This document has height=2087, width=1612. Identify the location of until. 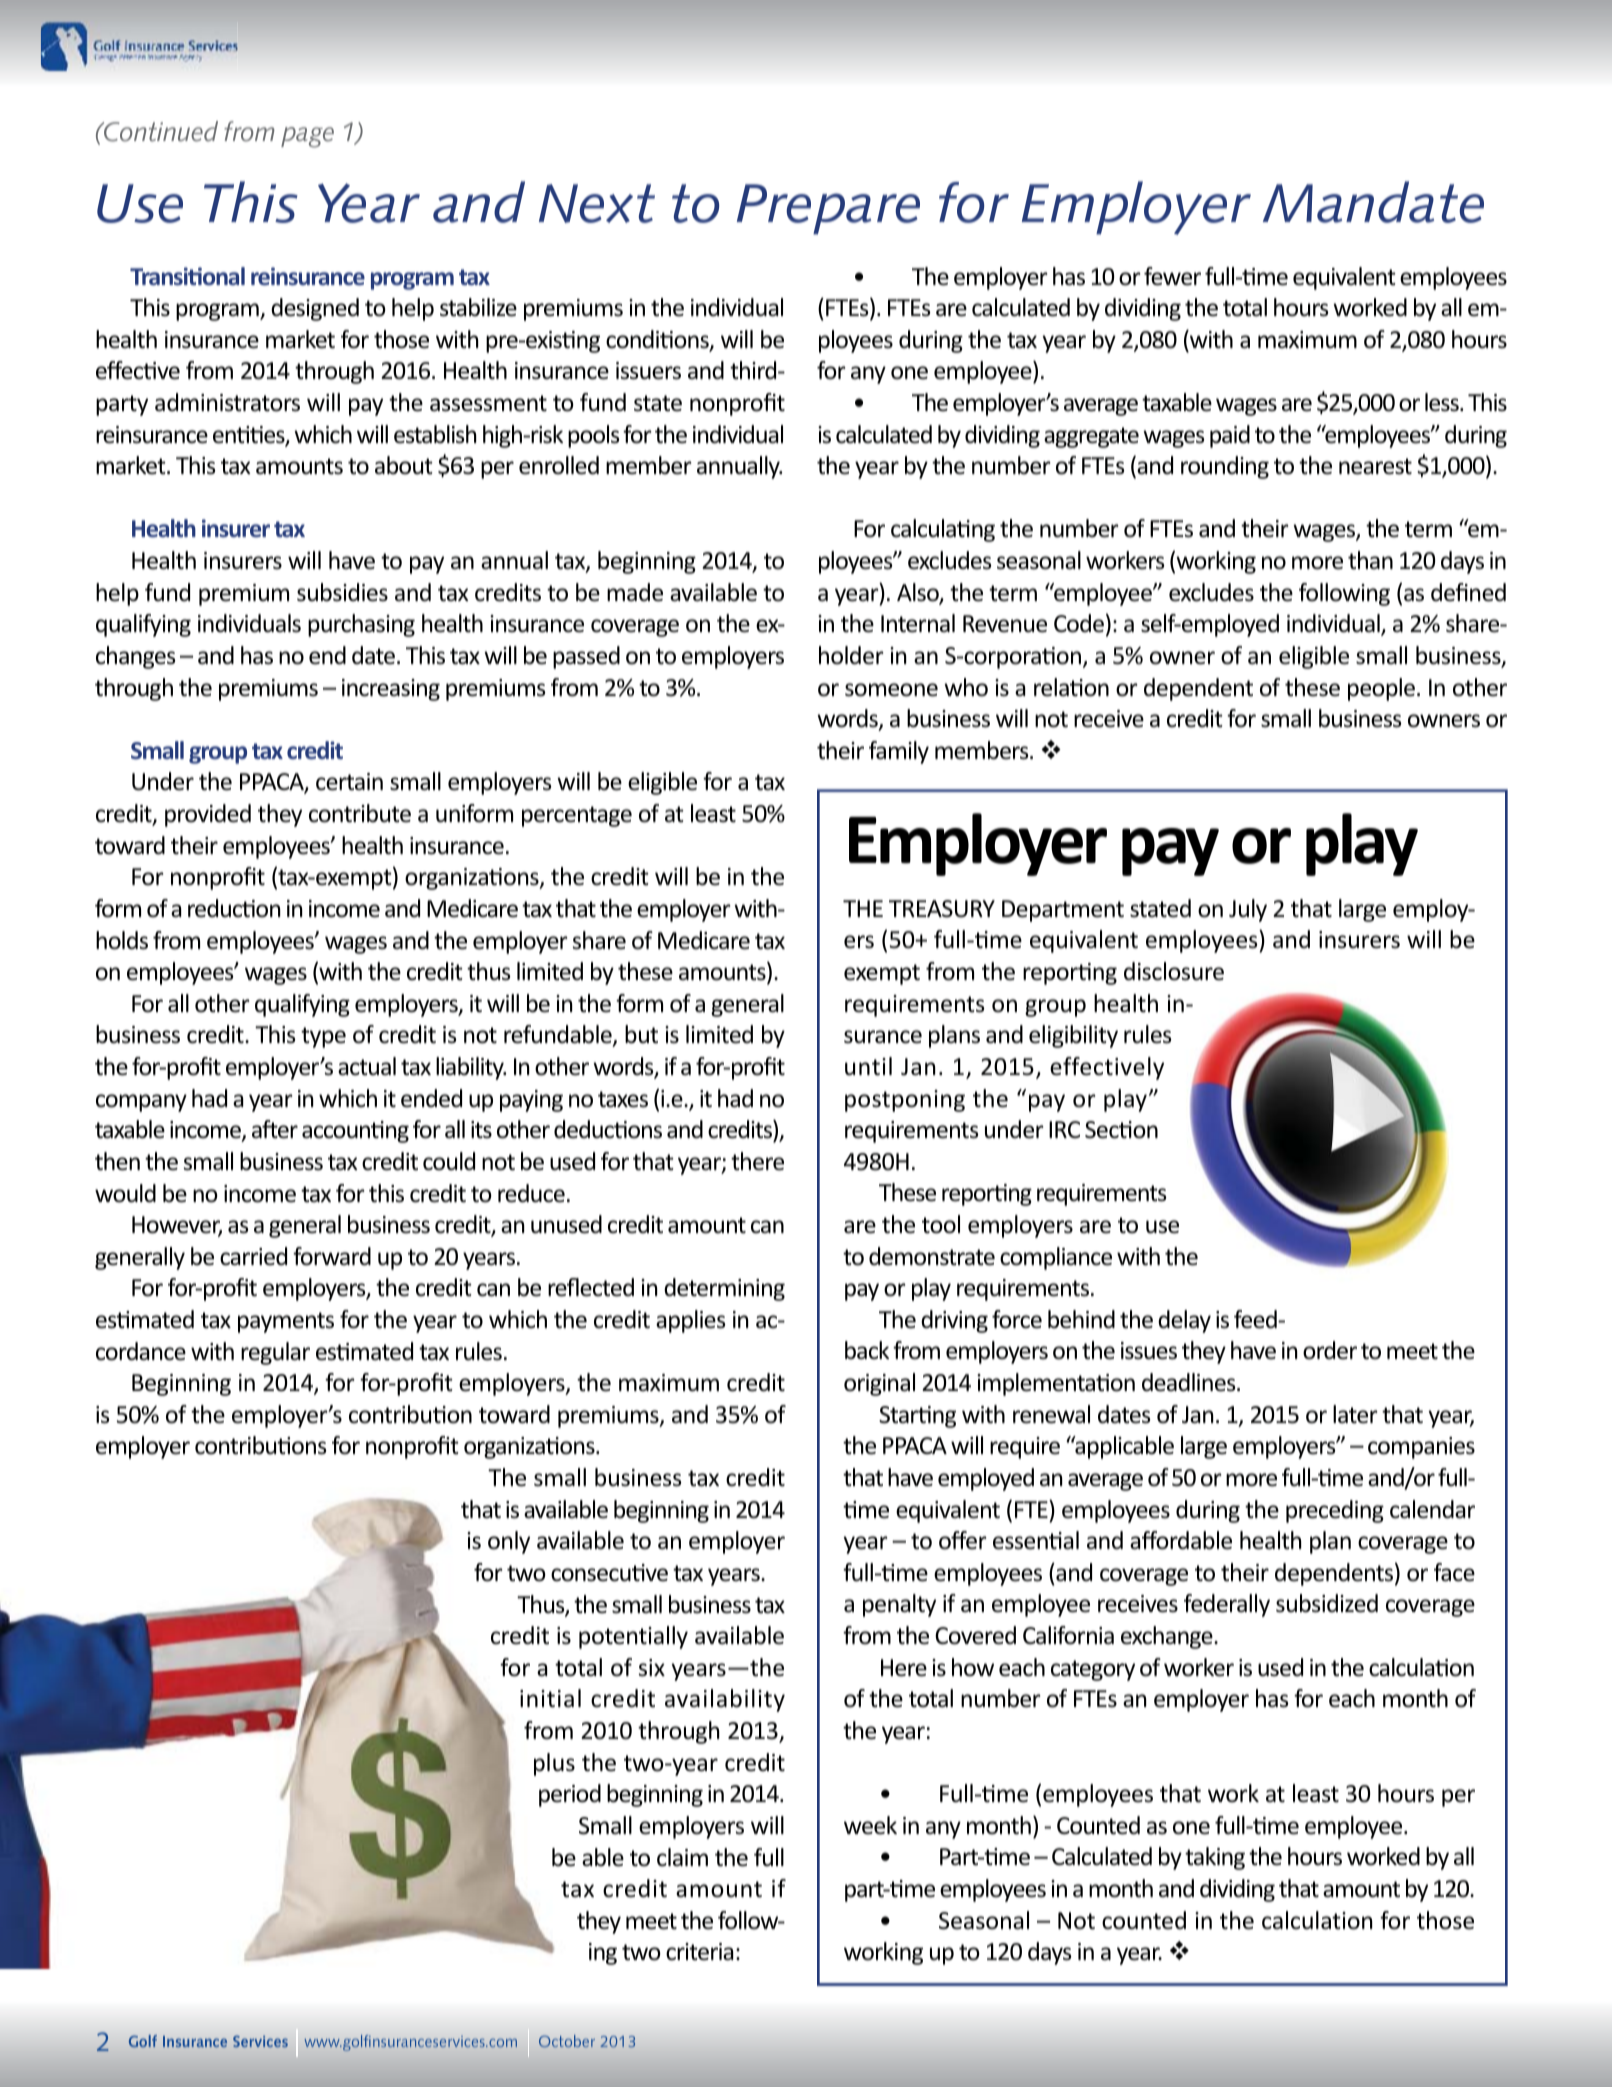
(868, 1066).
